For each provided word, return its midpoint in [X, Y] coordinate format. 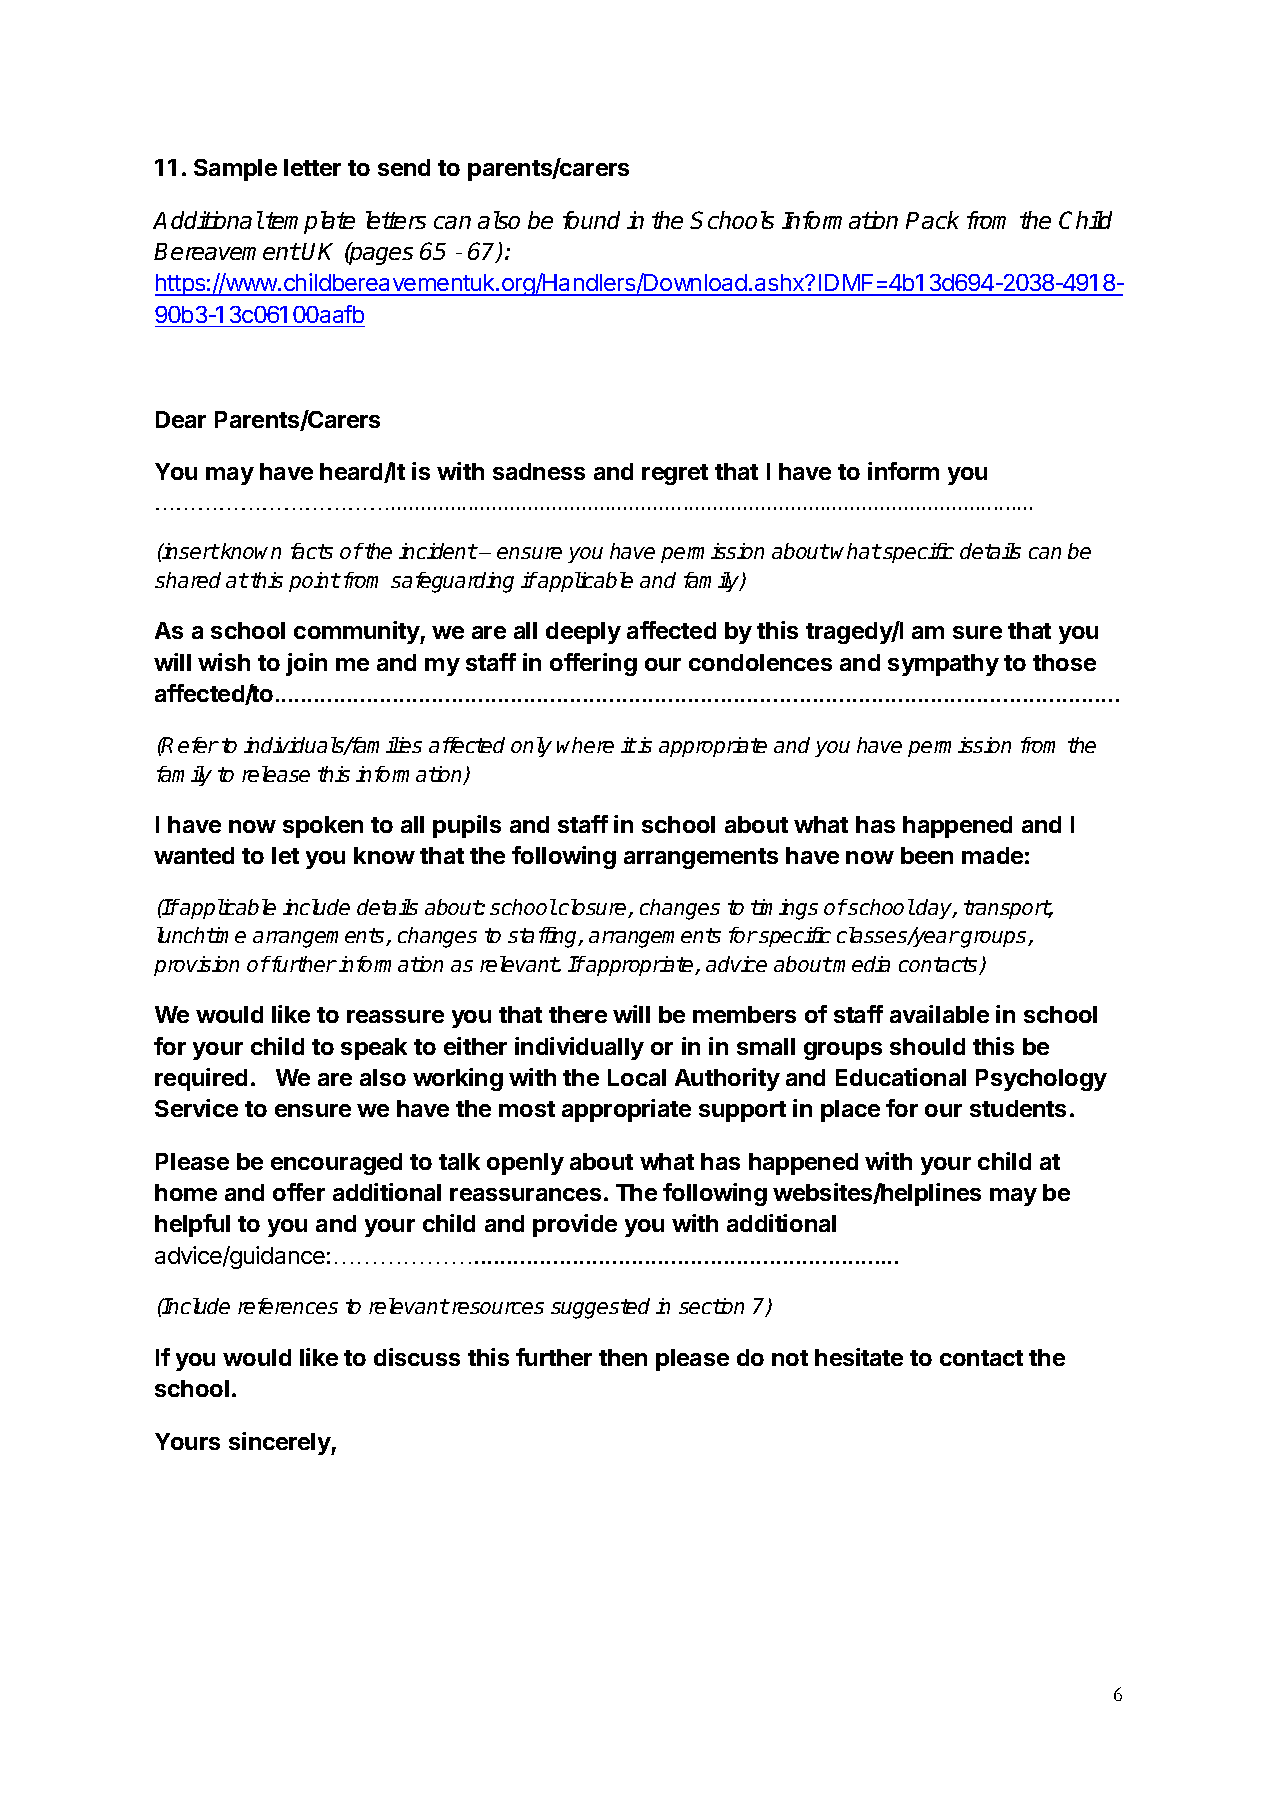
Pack [932, 220]
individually [579, 1048]
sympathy [943, 665]
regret [675, 474]
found [591, 220]
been [927, 855]
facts [312, 551]
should [927, 1046]
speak [374, 1049]
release [276, 774]
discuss [417, 1357]
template [310, 222]
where [585, 745]
